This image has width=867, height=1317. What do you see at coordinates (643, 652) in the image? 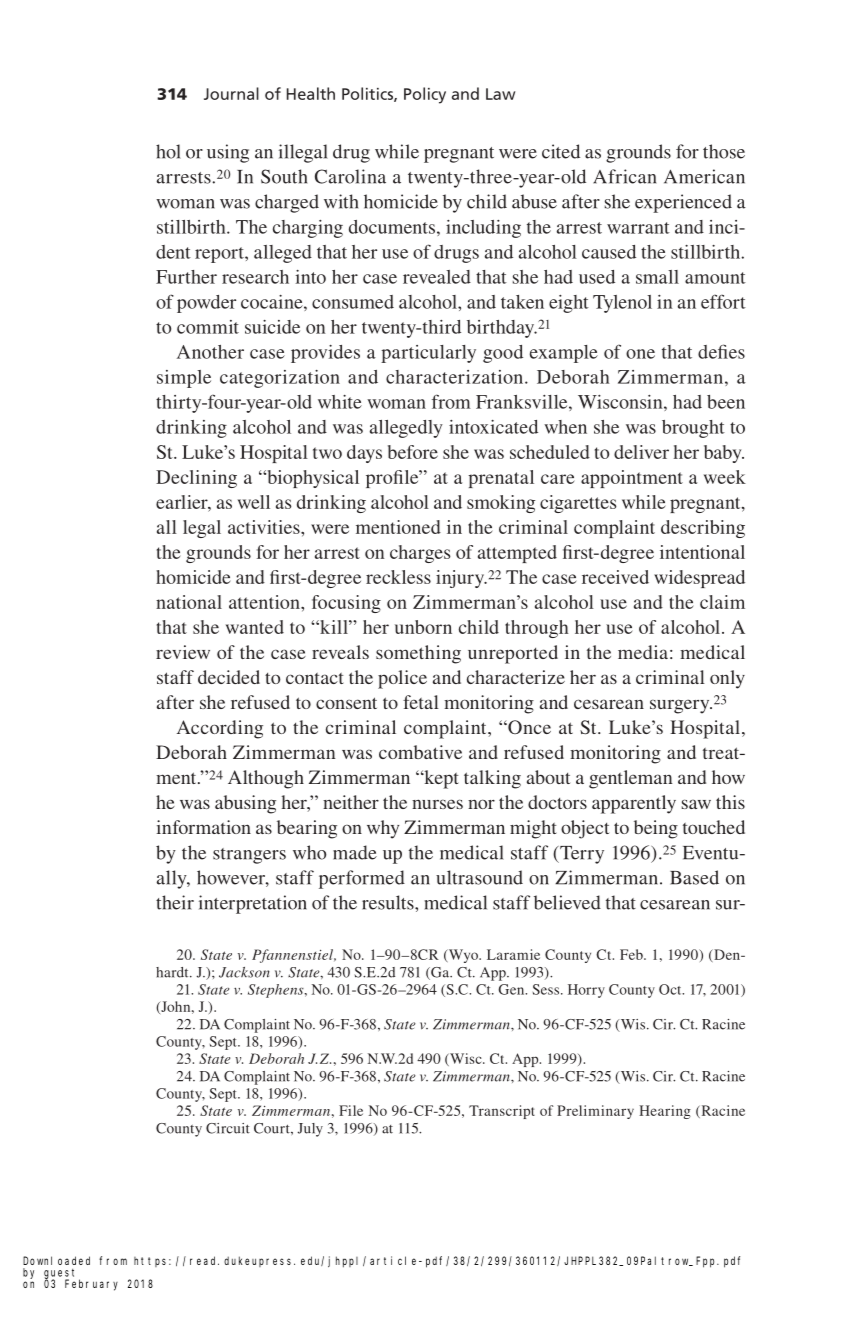
I see `media` at bounding box center [643, 652].
